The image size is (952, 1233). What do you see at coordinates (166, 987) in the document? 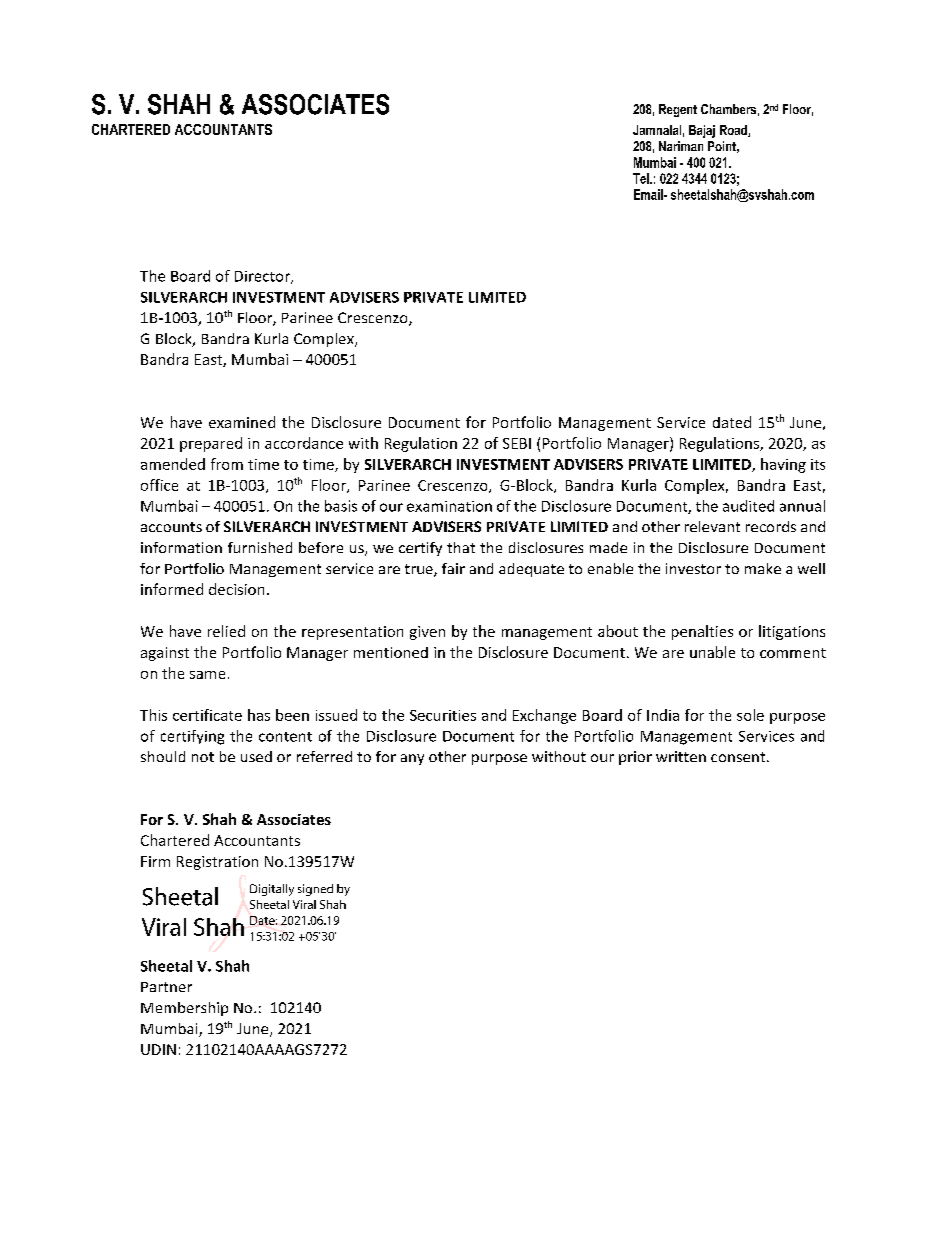
I see `Partner` at bounding box center [166, 987].
